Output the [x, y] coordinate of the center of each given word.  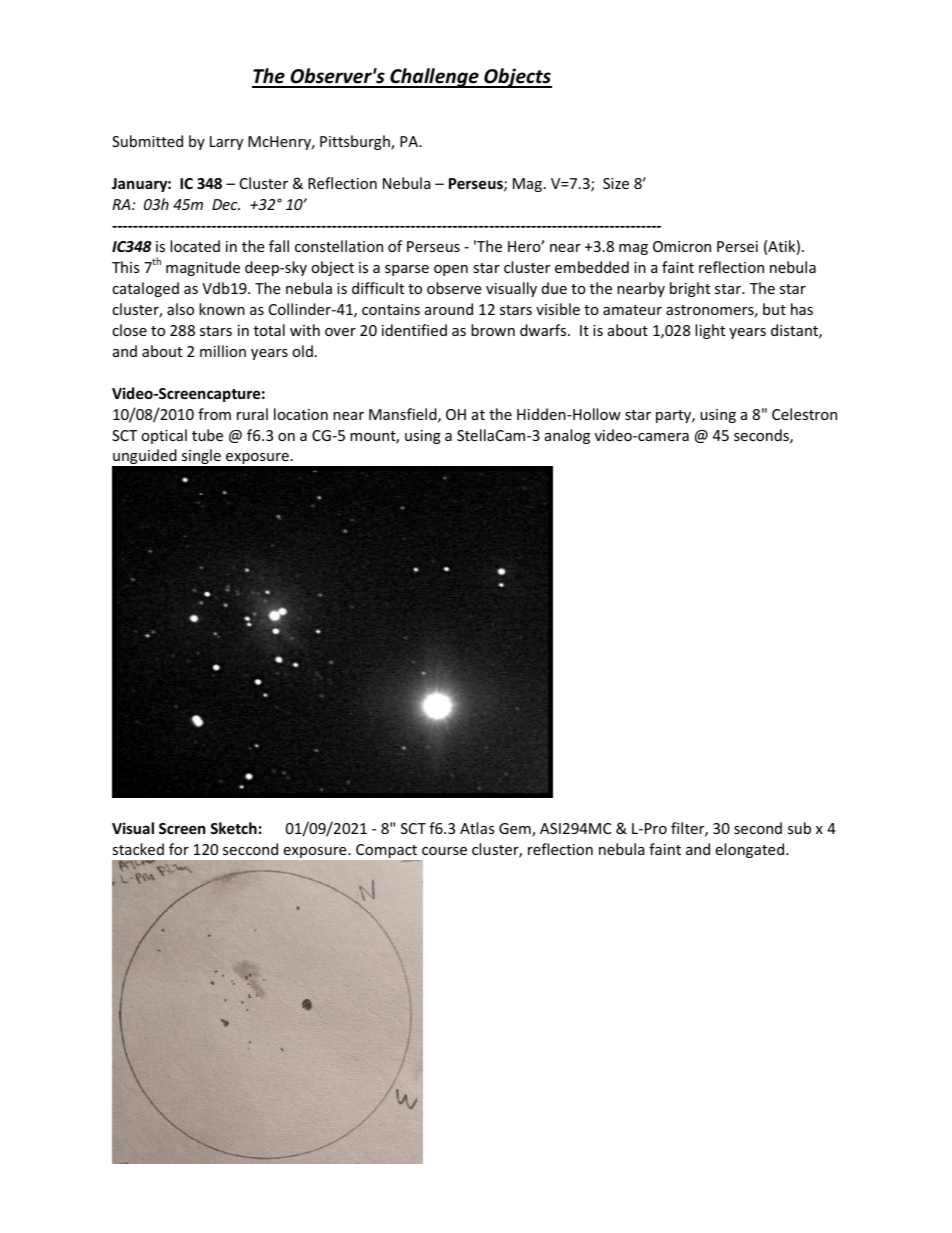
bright [690, 289]
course [444, 851]
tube [207, 435]
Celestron [804, 414]
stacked [138, 849]
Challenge [434, 78]
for [179, 849]
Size [616, 183]
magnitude [203, 268]
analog [567, 436]
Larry [226, 143]
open [451, 270]
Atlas [477, 828]
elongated [749, 850]
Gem [516, 830]
